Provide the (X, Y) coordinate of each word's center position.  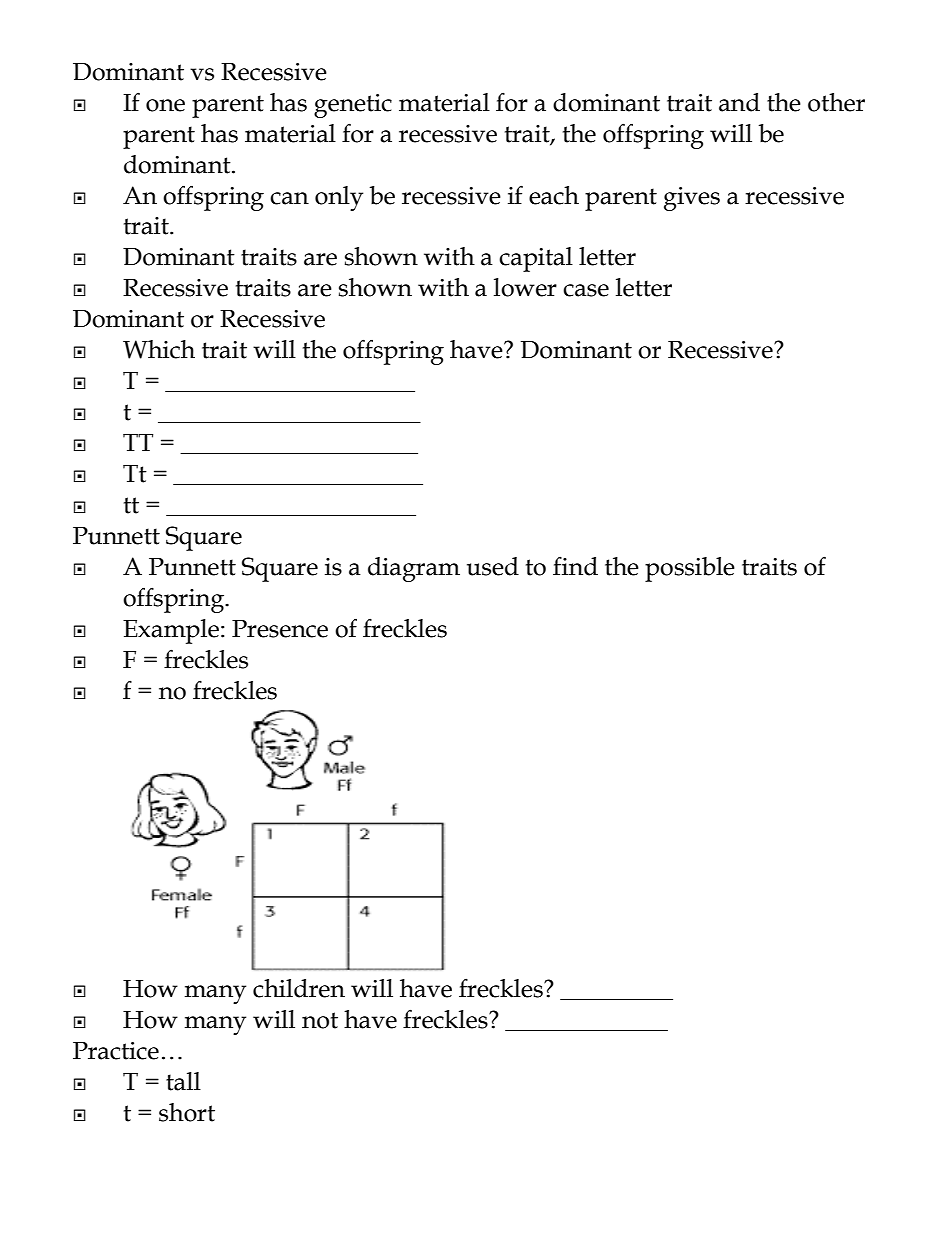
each (554, 195)
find (575, 566)
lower (525, 287)
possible (690, 569)
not (320, 1020)
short (187, 1112)
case (586, 290)
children (299, 988)
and (739, 102)
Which (159, 349)
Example (171, 631)
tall (183, 1081)
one (165, 105)
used (493, 566)
